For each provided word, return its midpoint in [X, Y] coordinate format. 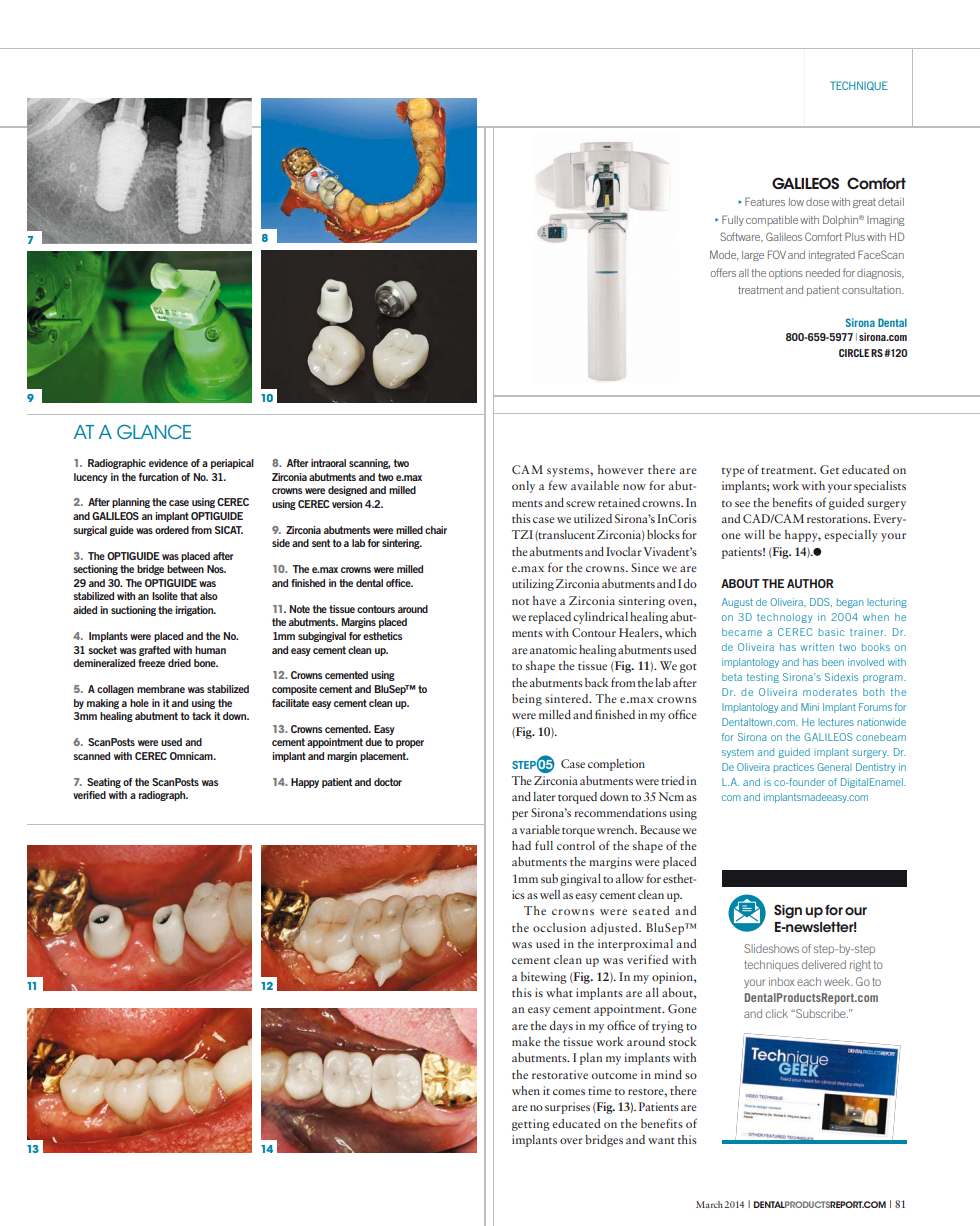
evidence [168, 463]
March [709, 1204]
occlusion [559, 927]
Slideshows [771, 948]
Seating [104, 783]
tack [201, 716]
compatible [772, 221]
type [733, 472]
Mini [810, 707]
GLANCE [154, 431]
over [571, 1141]
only [523, 487]
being [527, 700]
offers [723, 272]
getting [531, 1125]
